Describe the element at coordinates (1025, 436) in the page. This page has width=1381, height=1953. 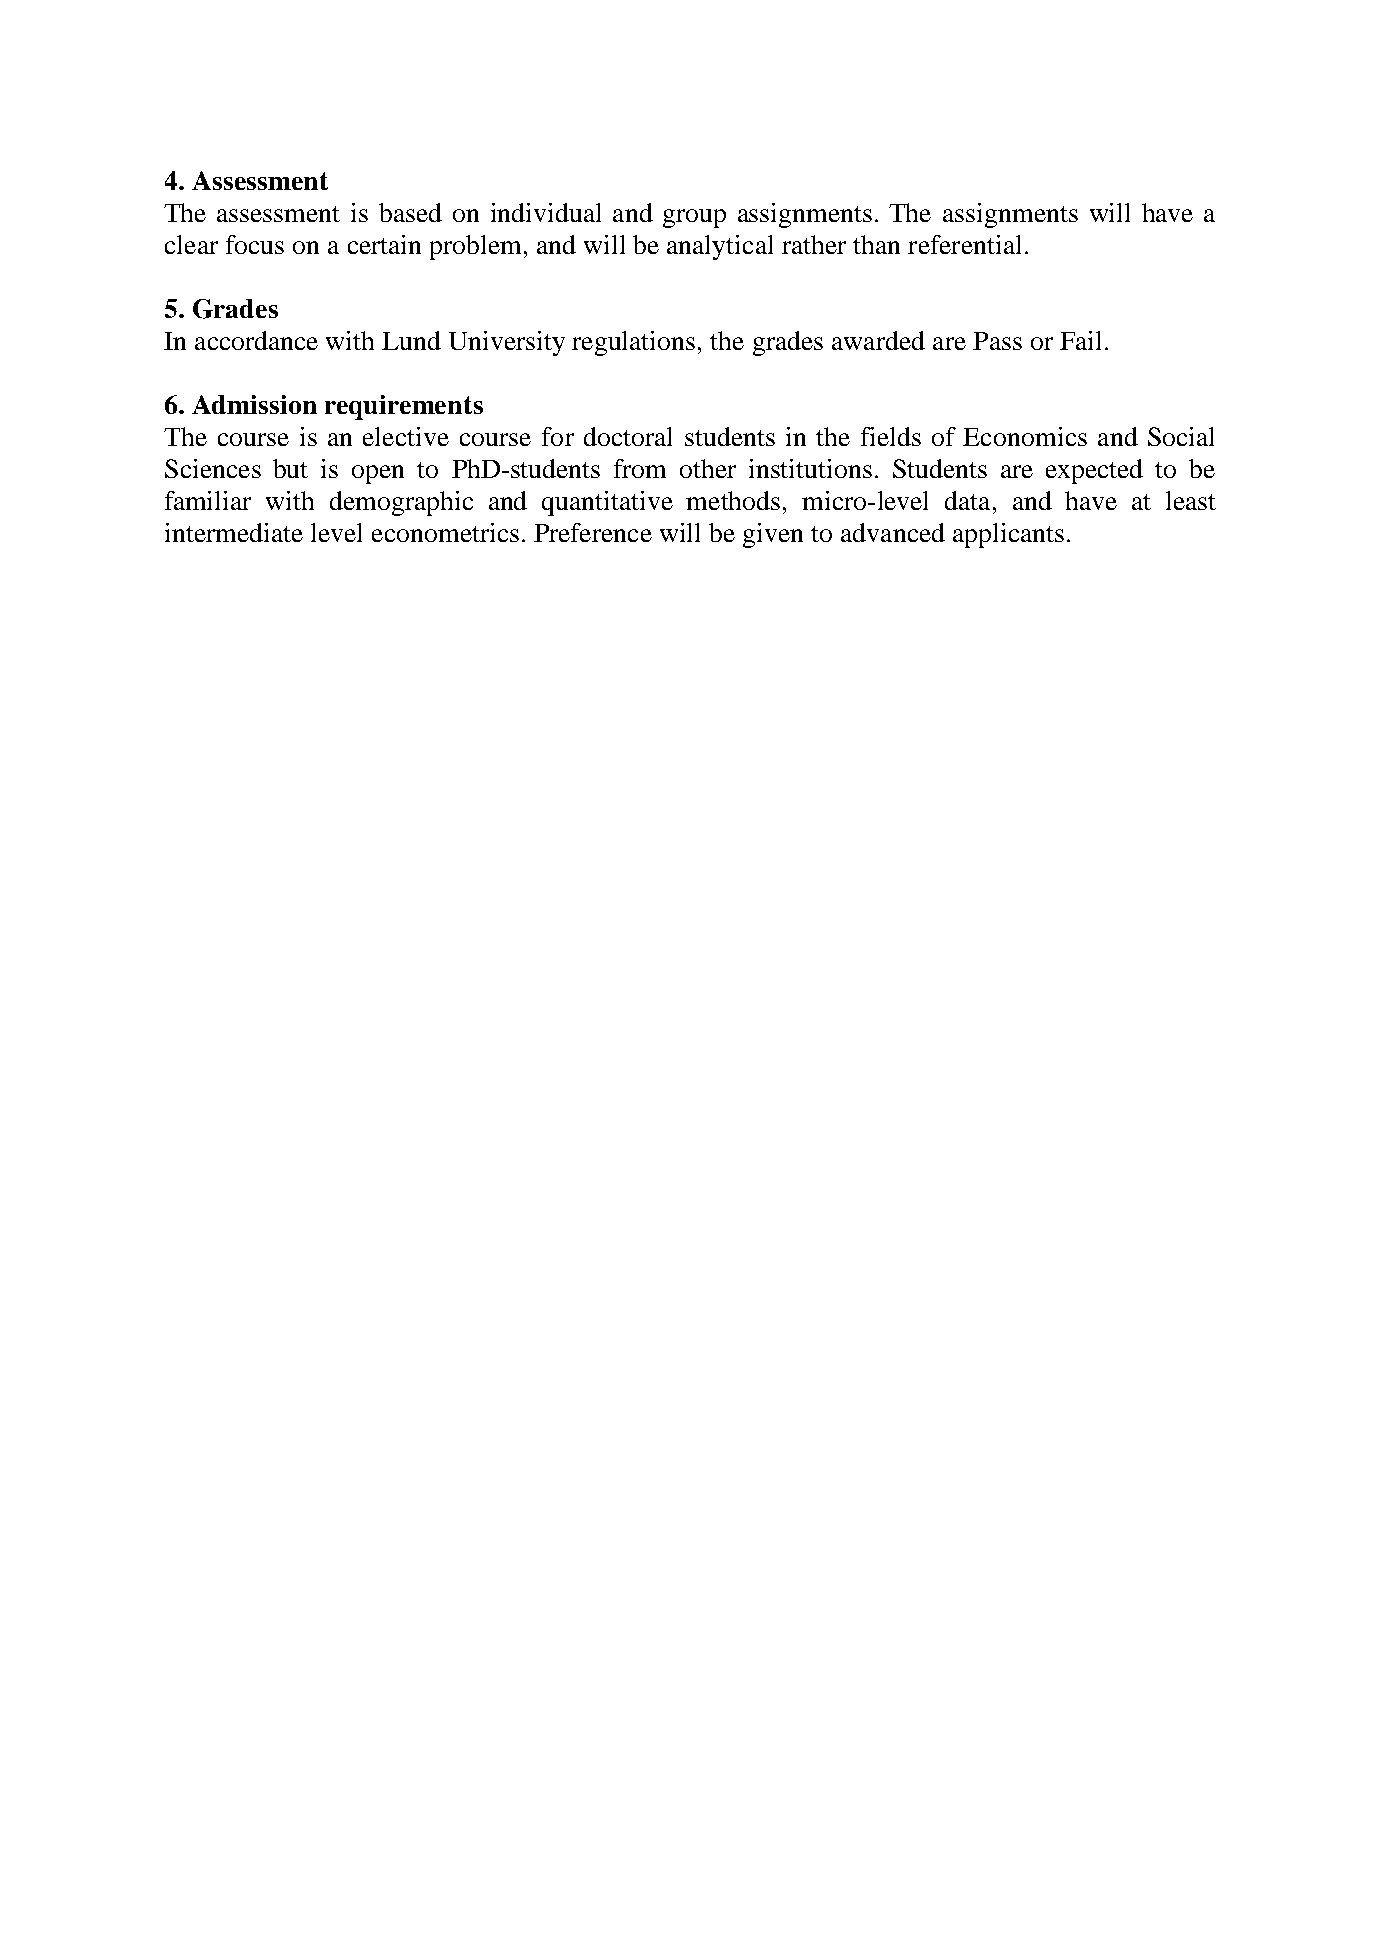
I see `Economics` at that location.
